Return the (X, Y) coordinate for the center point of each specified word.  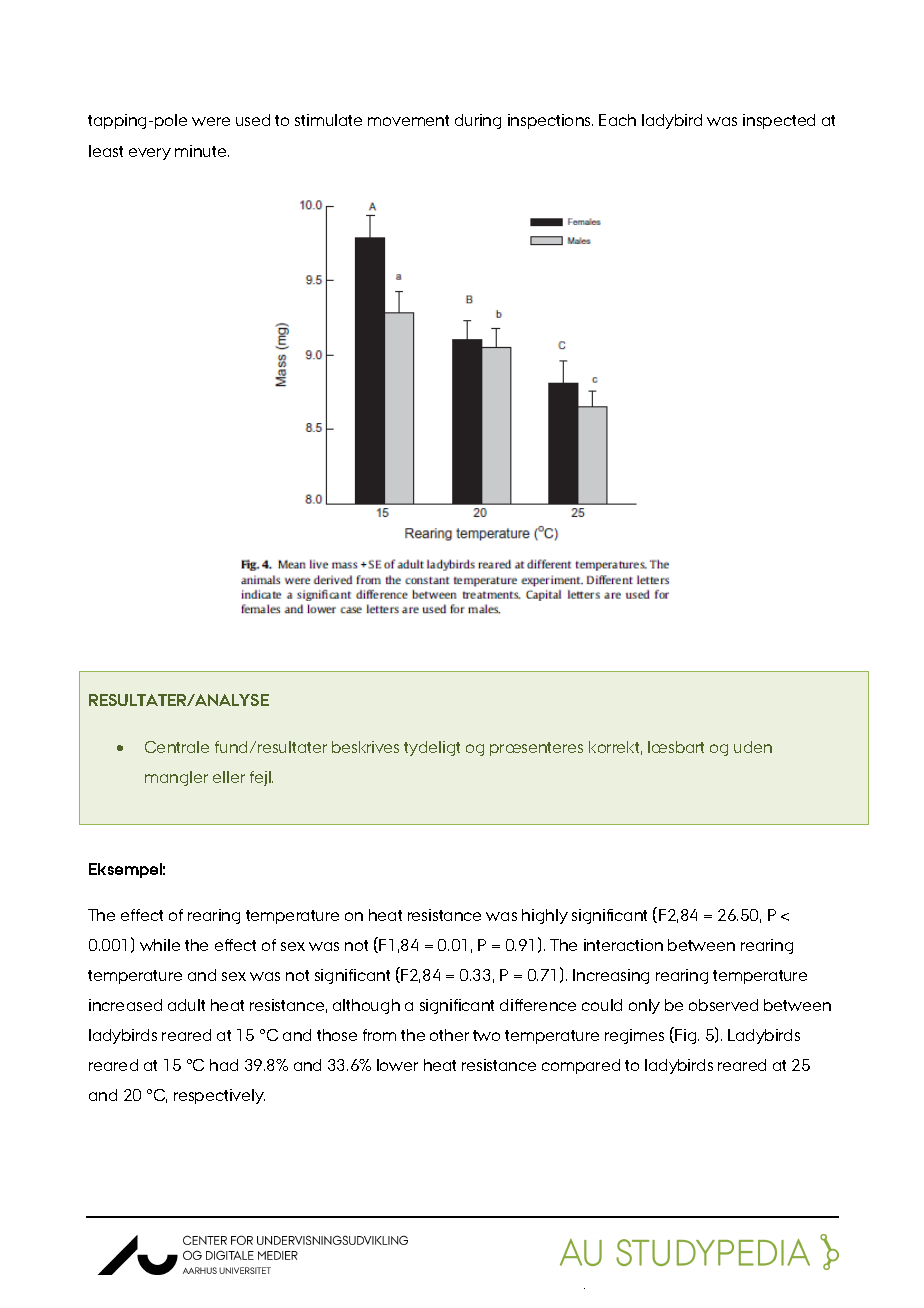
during (478, 121)
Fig (686, 1035)
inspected (779, 121)
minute (202, 151)
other (449, 1035)
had (224, 1065)
